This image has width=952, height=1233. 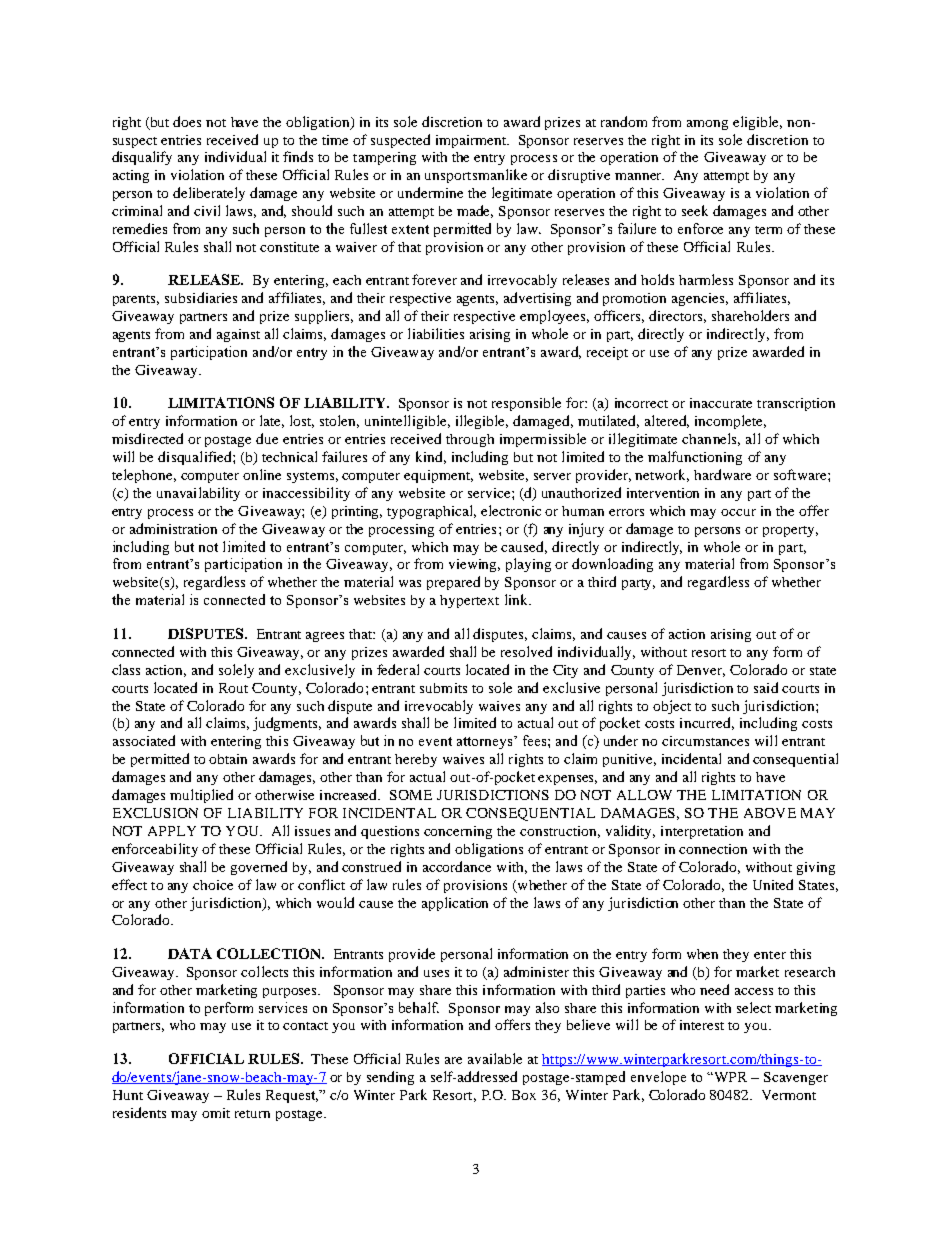 What do you see at coordinates (789, 1095) in the image?
I see `Vermont` at bounding box center [789, 1095].
